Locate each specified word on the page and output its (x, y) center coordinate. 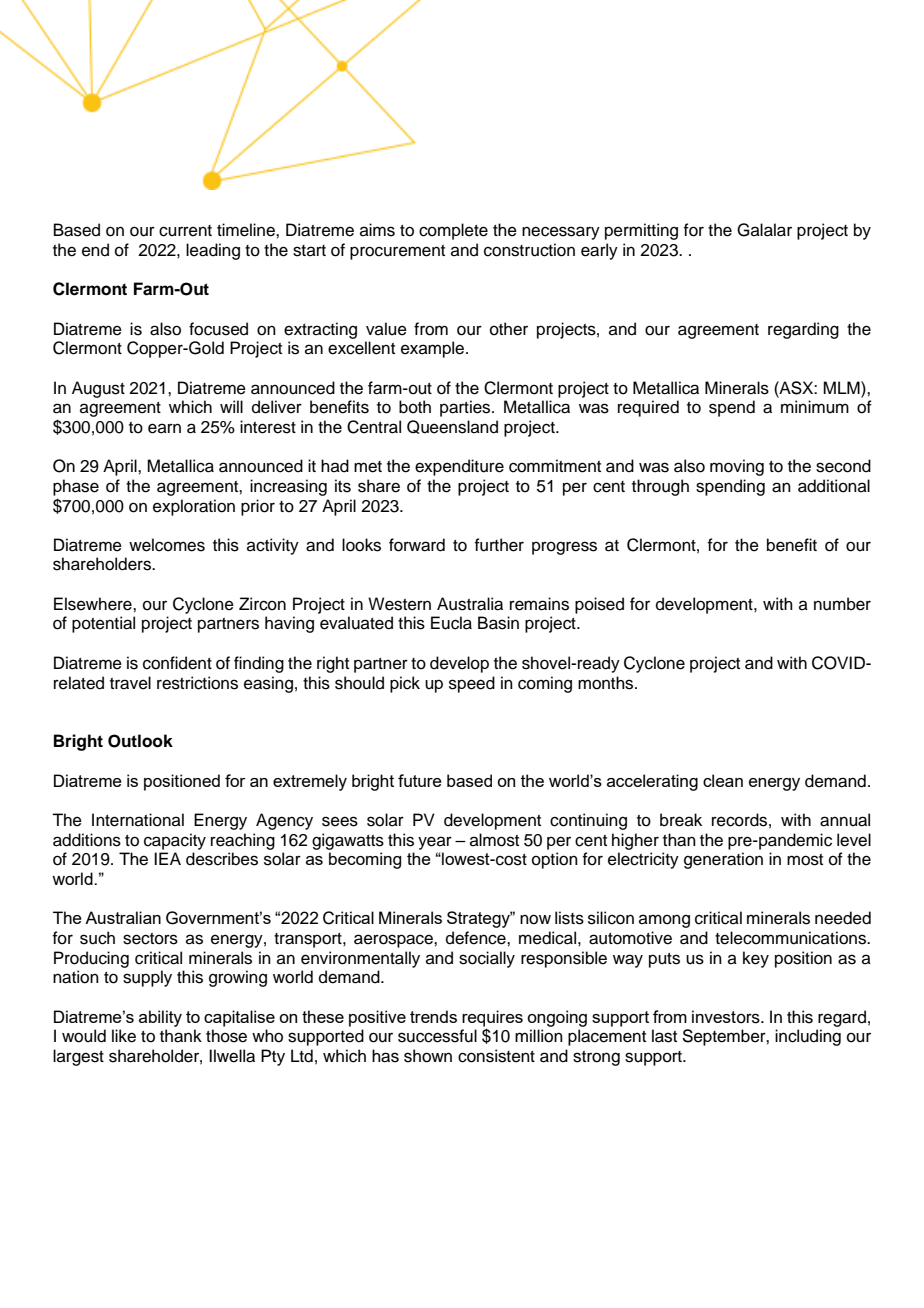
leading (213, 251)
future (420, 780)
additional (834, 486)
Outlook (140, 741)
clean (723, 780)
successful (437, 1036)
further (499, 545)
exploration (194, 507)
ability (160, 1018)
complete (453, 231)
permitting (641, 231)
